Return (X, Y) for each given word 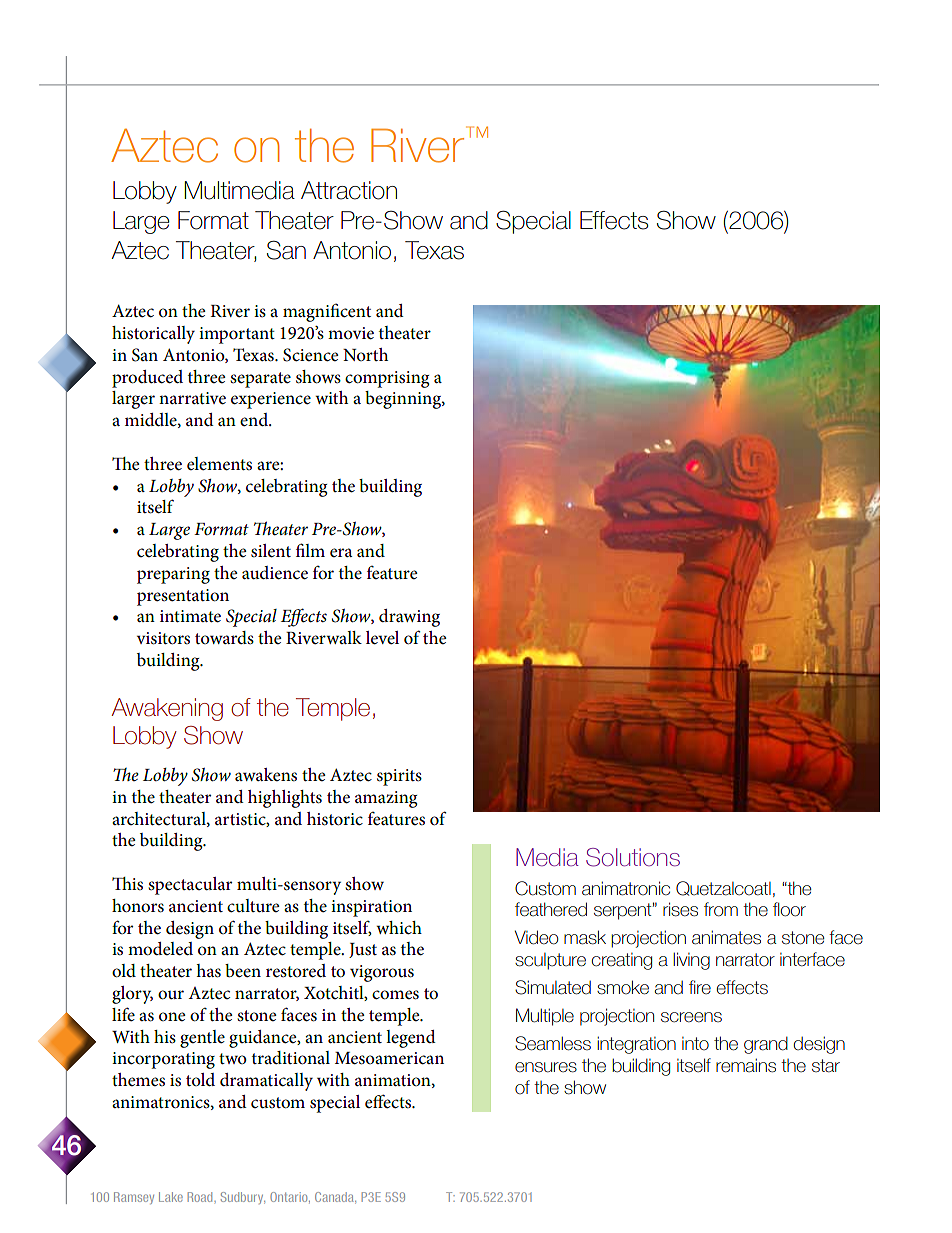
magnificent (327, 312)
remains (746, 1065)
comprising (387, 379)
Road (201, 1197)
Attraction (349, 190)
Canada (335, 1198)
